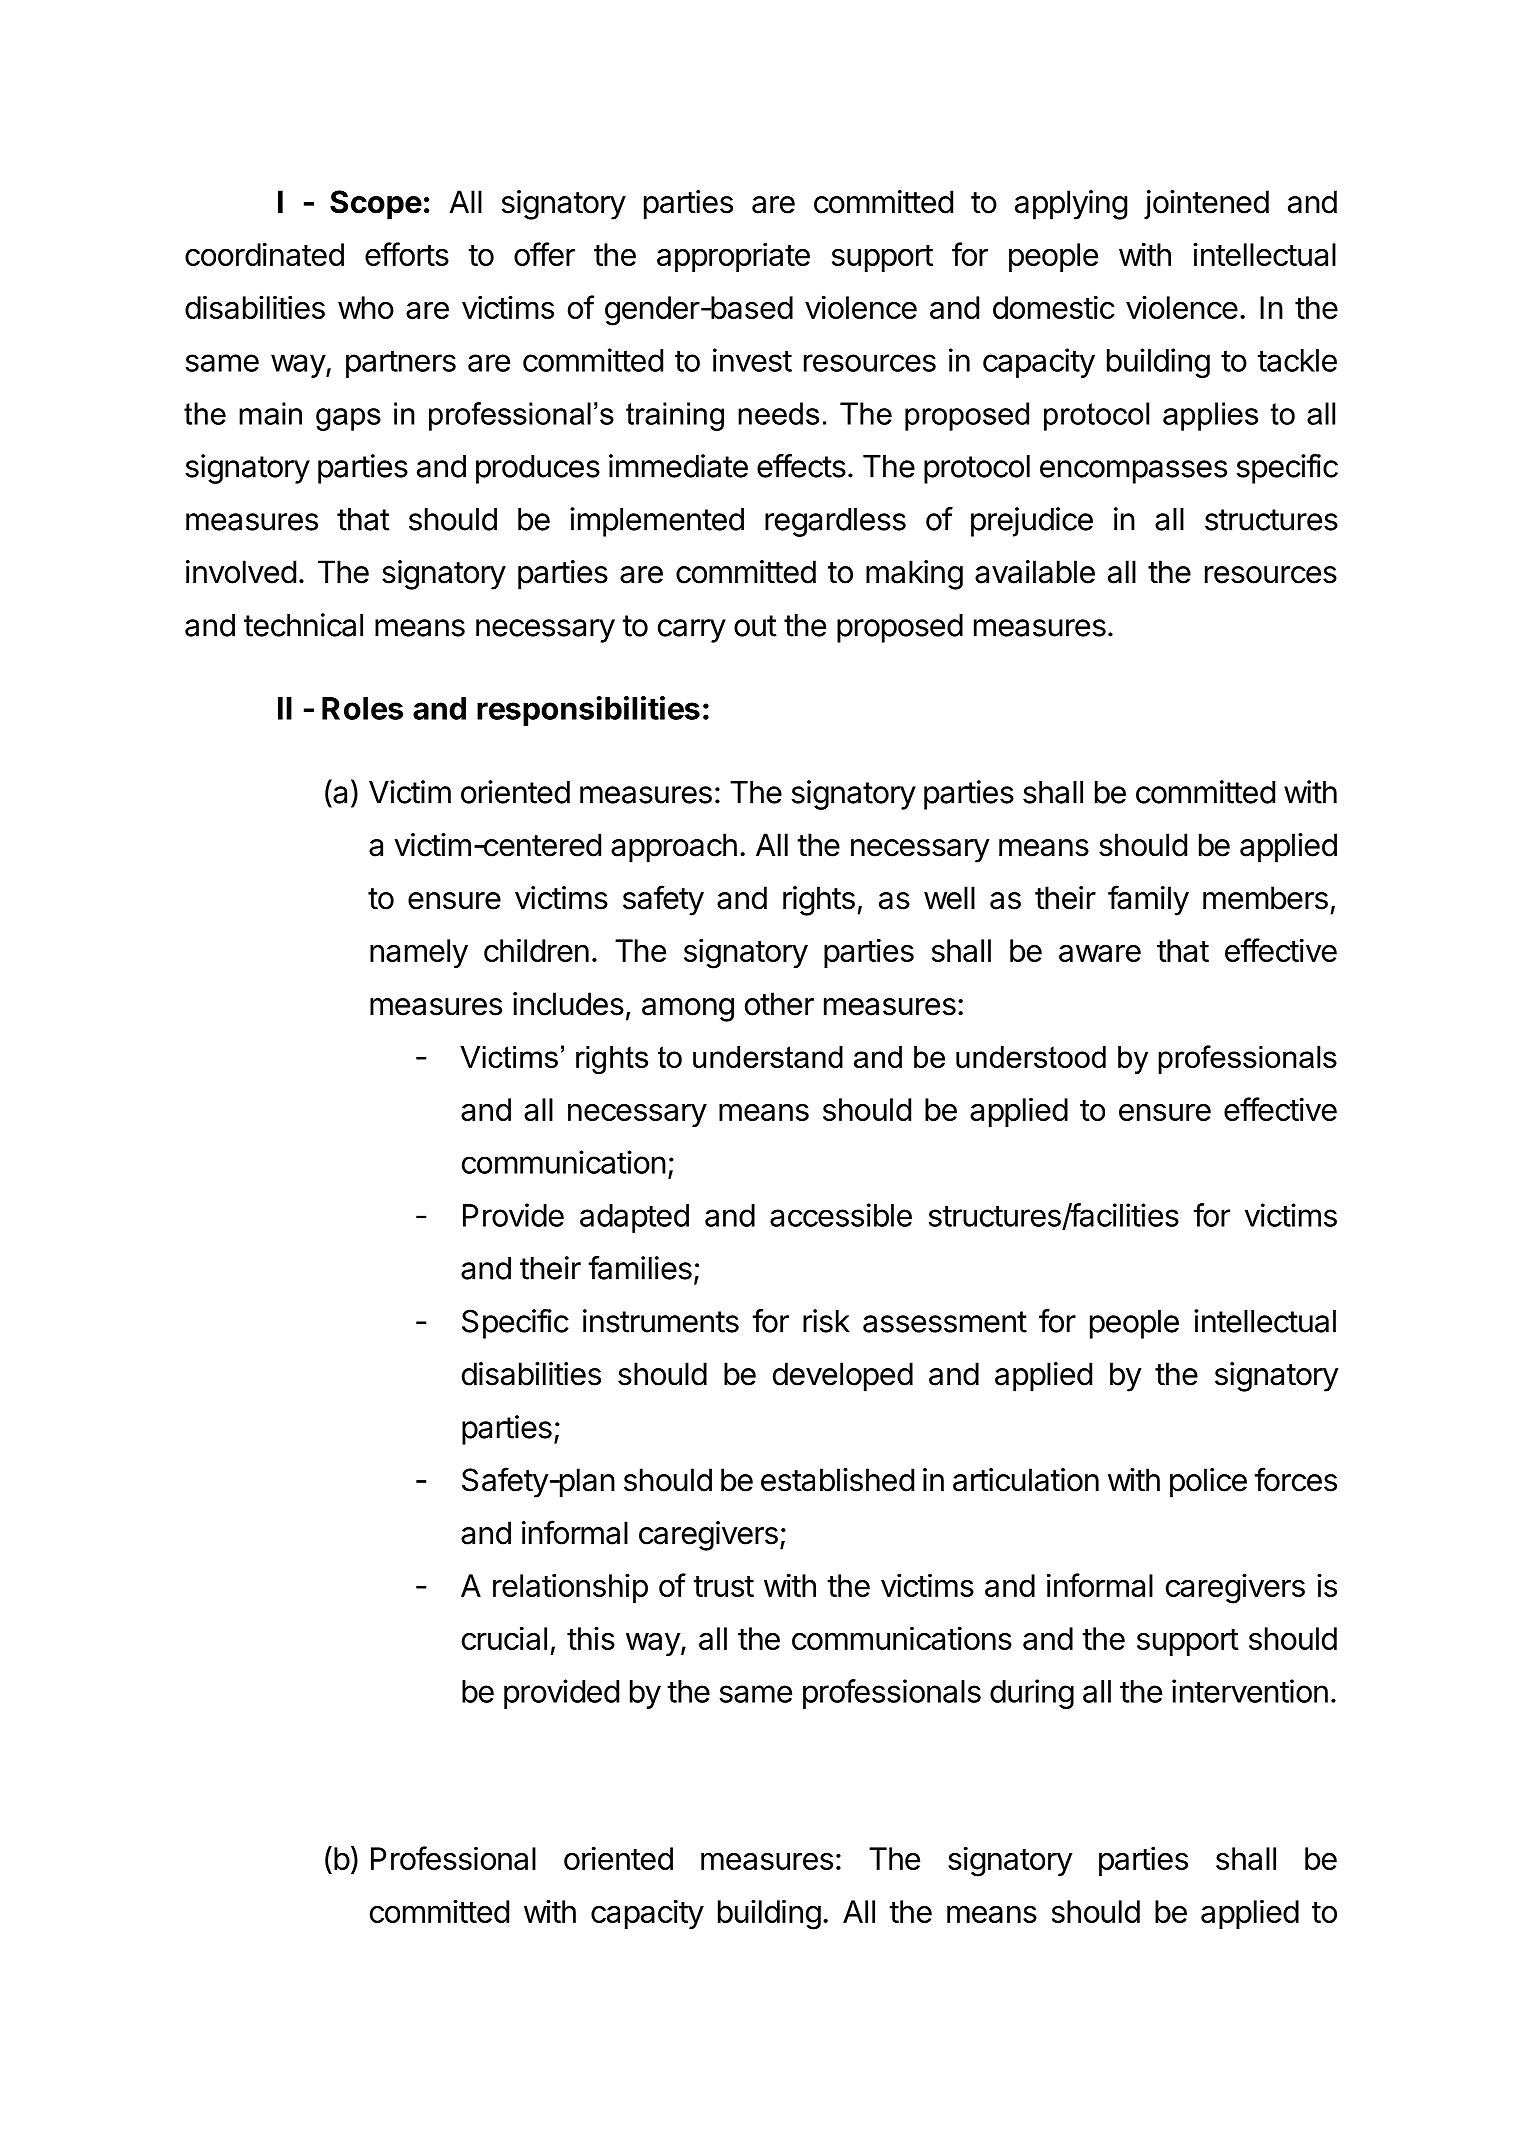  What do you see at coordinates (733, 257) in the screenshot?
I see `appropriate` at bounding box center [733, 257].
